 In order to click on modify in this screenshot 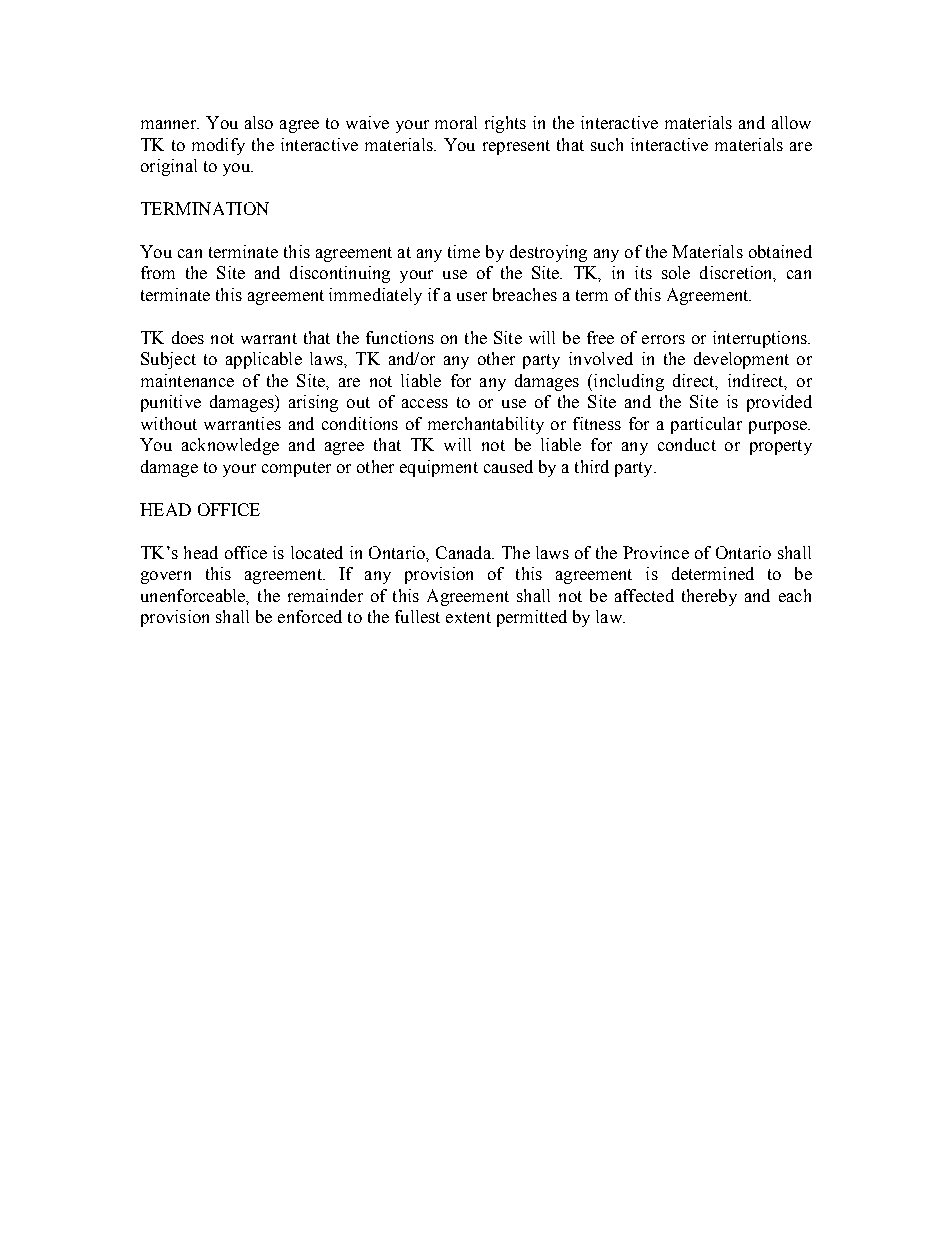, I will do `click(218, 146)`.
